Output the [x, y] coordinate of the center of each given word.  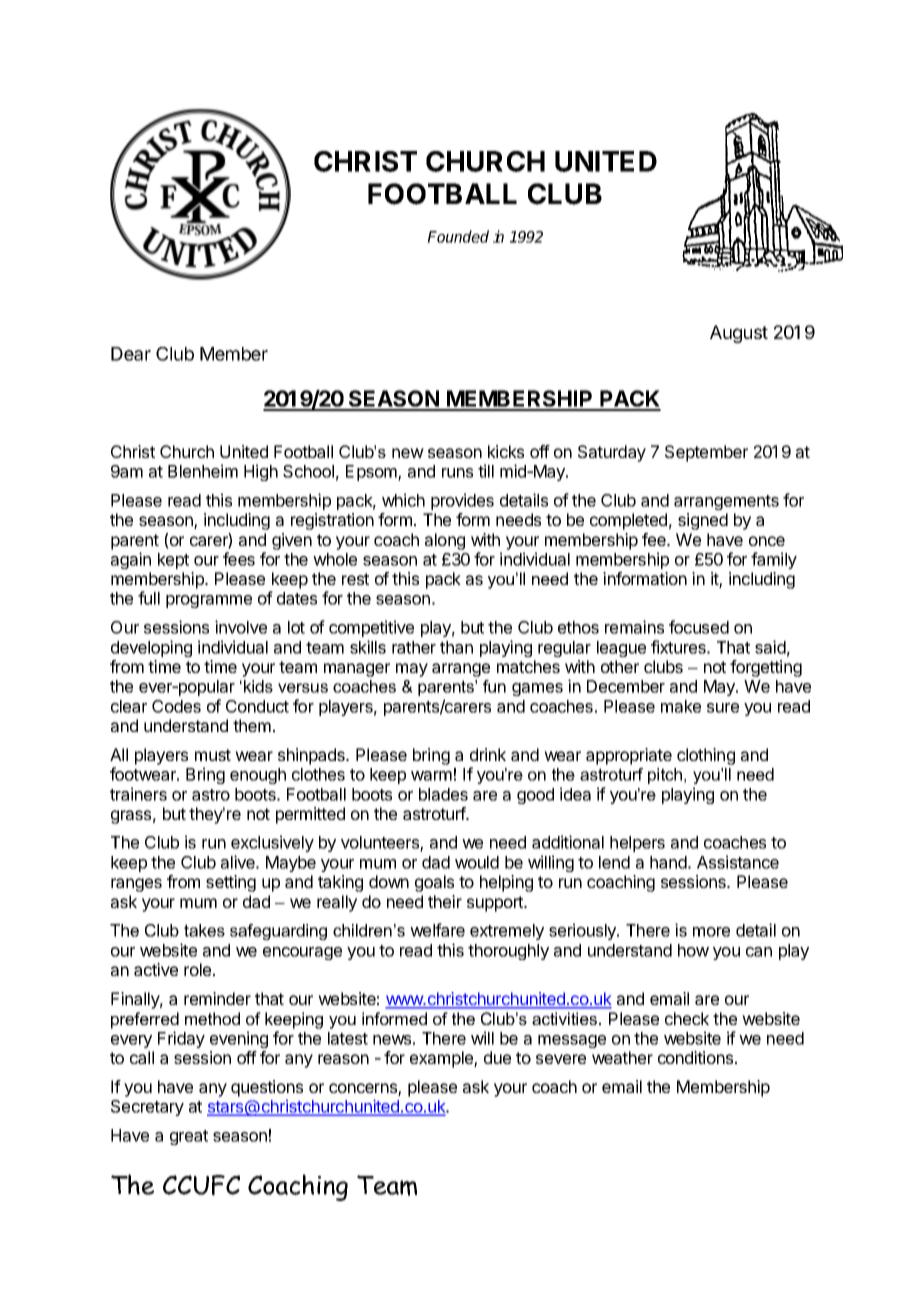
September [706, 453]
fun [494, 686]
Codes [176, 706]
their [445, 901]
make [681, 706]
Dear [131, 354]
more [711, 932]
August [739, 334]
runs [457, 473]
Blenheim [203, 471]
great [189, 1137]
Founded [458, 236]
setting [231, 883]
